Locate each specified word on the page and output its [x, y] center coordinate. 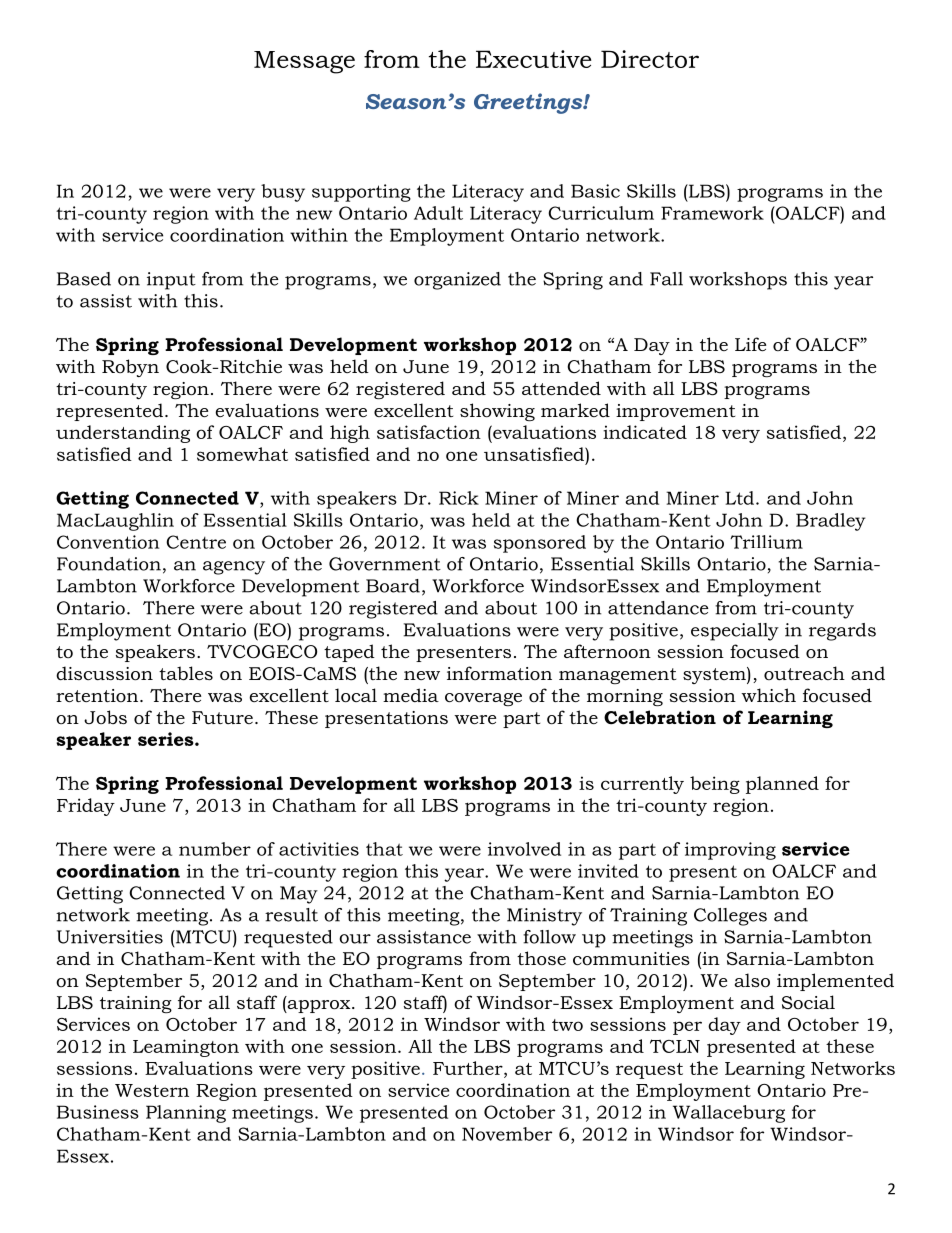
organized [457, 281]
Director [650, 59]
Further [469, 1068]
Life [750, 344]
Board [393, 586]
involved [524, 849]
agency [234, 568]
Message [304, 62]
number [215, 849]
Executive [534, 59]
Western [152, 1090]
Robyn [130, 368]
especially [735, 632]
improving [730, 851]
